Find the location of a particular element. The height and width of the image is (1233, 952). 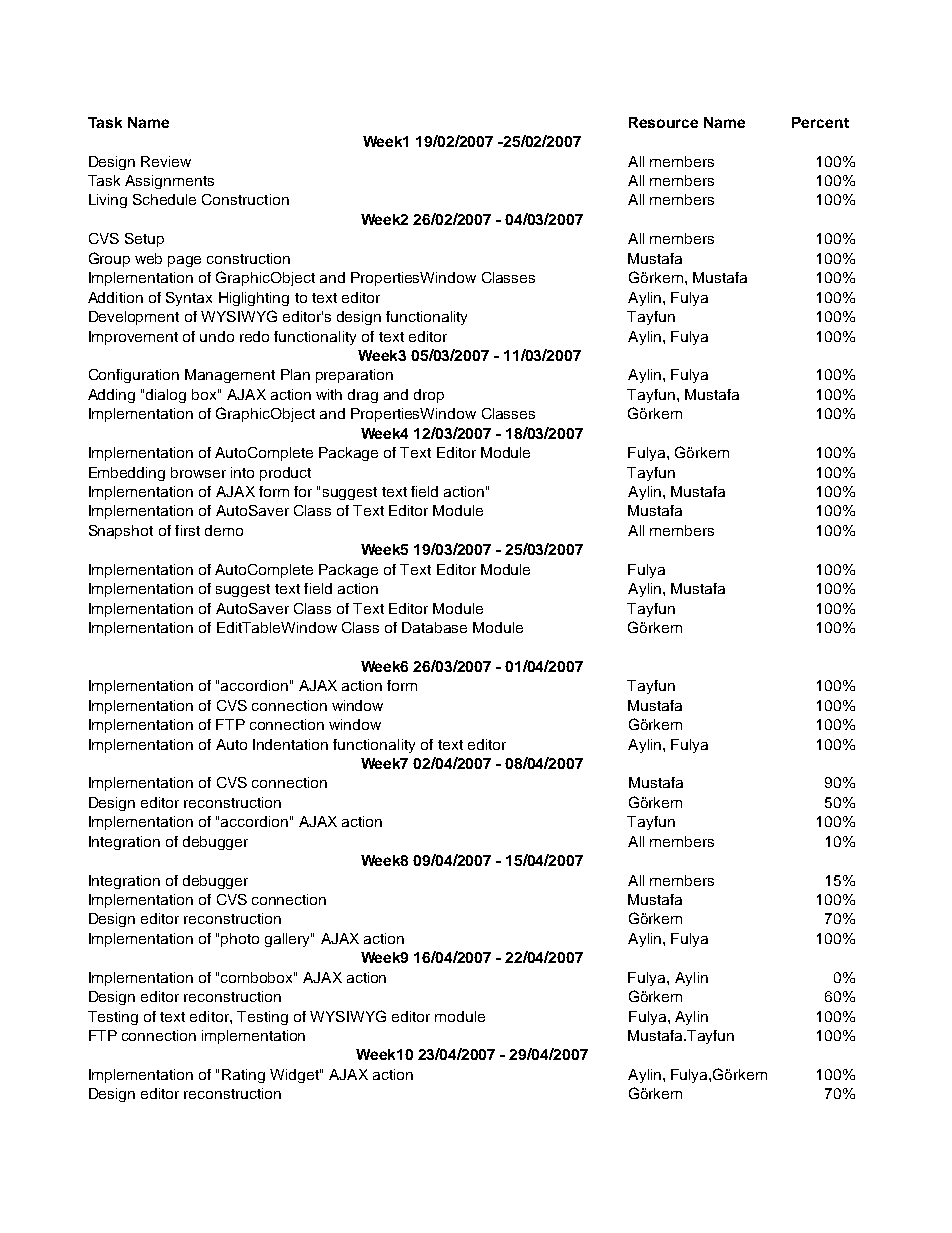

Percent is located at coordinates (820, 122).
